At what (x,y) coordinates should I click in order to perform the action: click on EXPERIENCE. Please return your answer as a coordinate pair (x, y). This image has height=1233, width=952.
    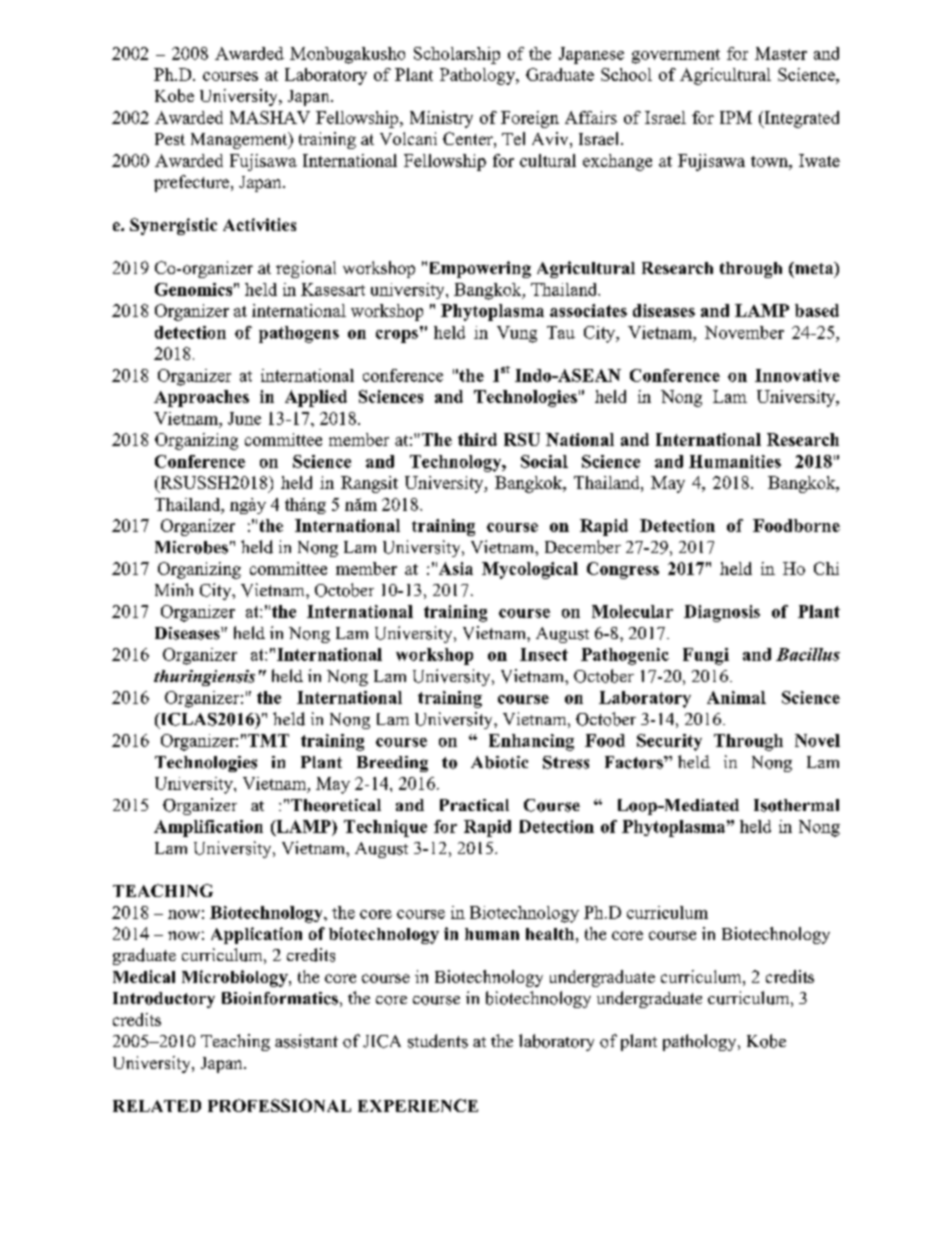
    Looking at the image, I should click on (418, 1105).
